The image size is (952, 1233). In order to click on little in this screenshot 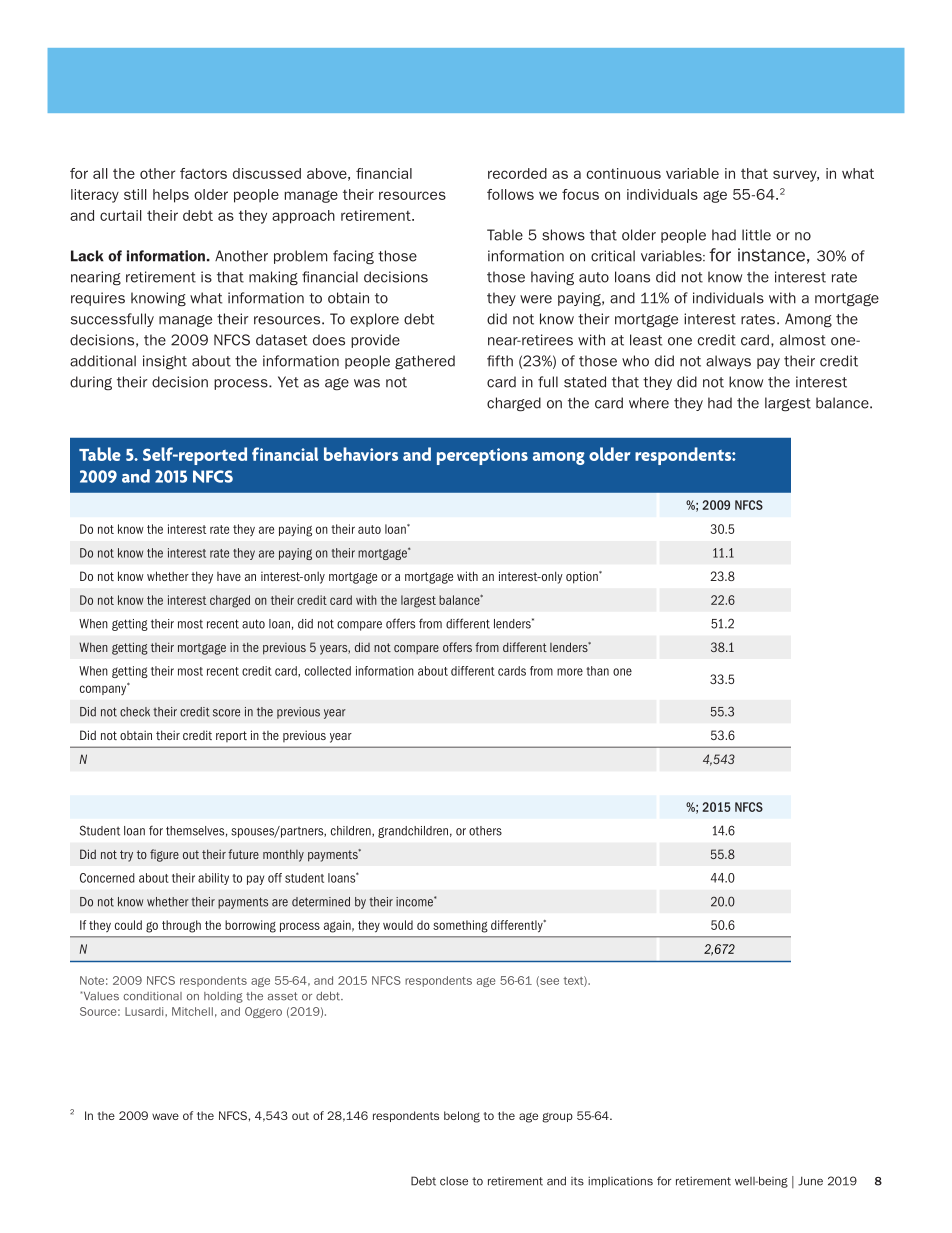, I will do `click(756, 235)`.
